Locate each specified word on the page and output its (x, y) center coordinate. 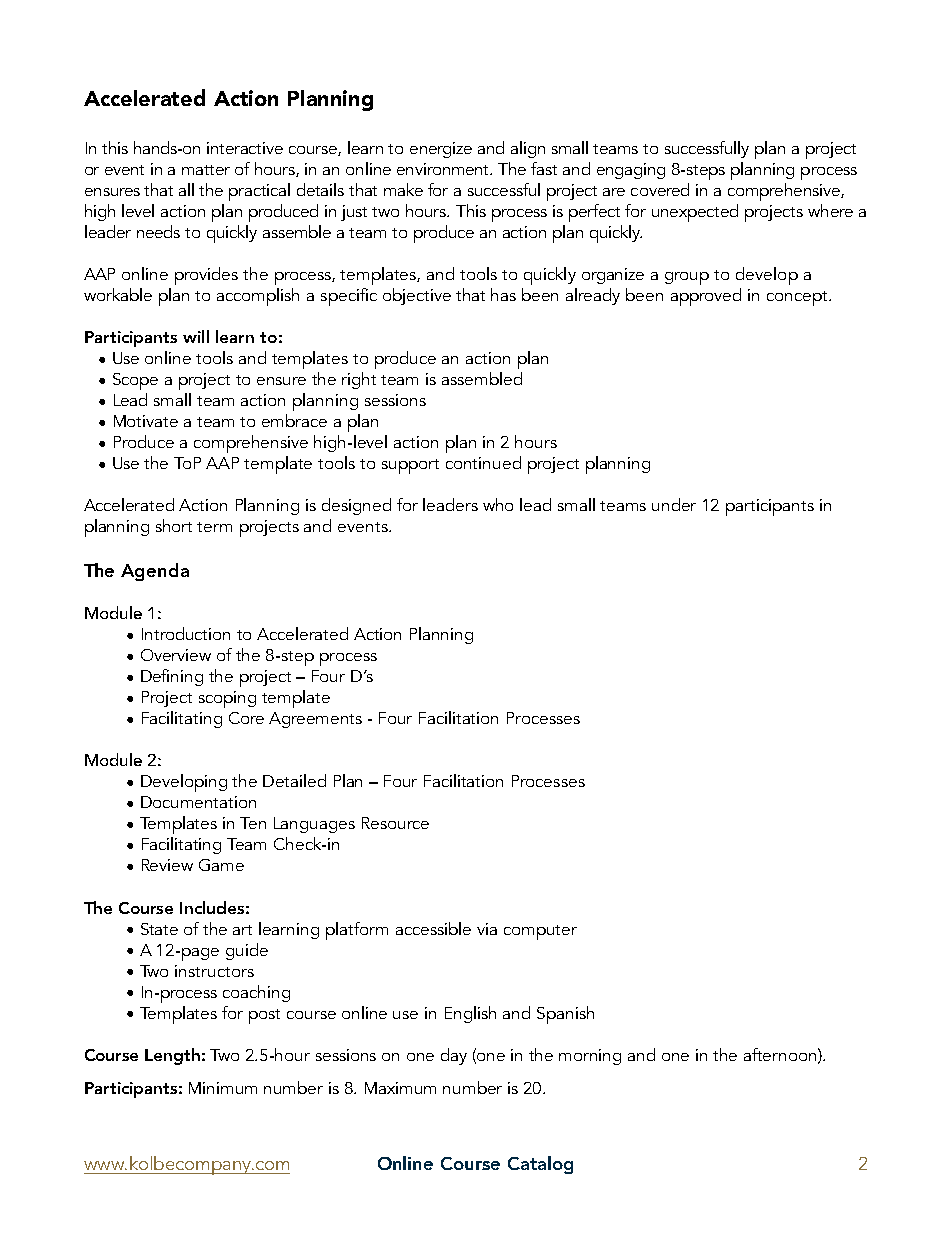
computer (540, 932)
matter (206, 170)
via (487, 929)
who (498, 504)
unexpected (695, 213)
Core (246, 718)
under (674, 504)
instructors (214, 971)
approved (706, 297)
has (503, 294)
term (214, 527)
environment (444, 169)
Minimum (223, 1088)
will (196, 336)
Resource (395, 823)
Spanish (565, 1015)
